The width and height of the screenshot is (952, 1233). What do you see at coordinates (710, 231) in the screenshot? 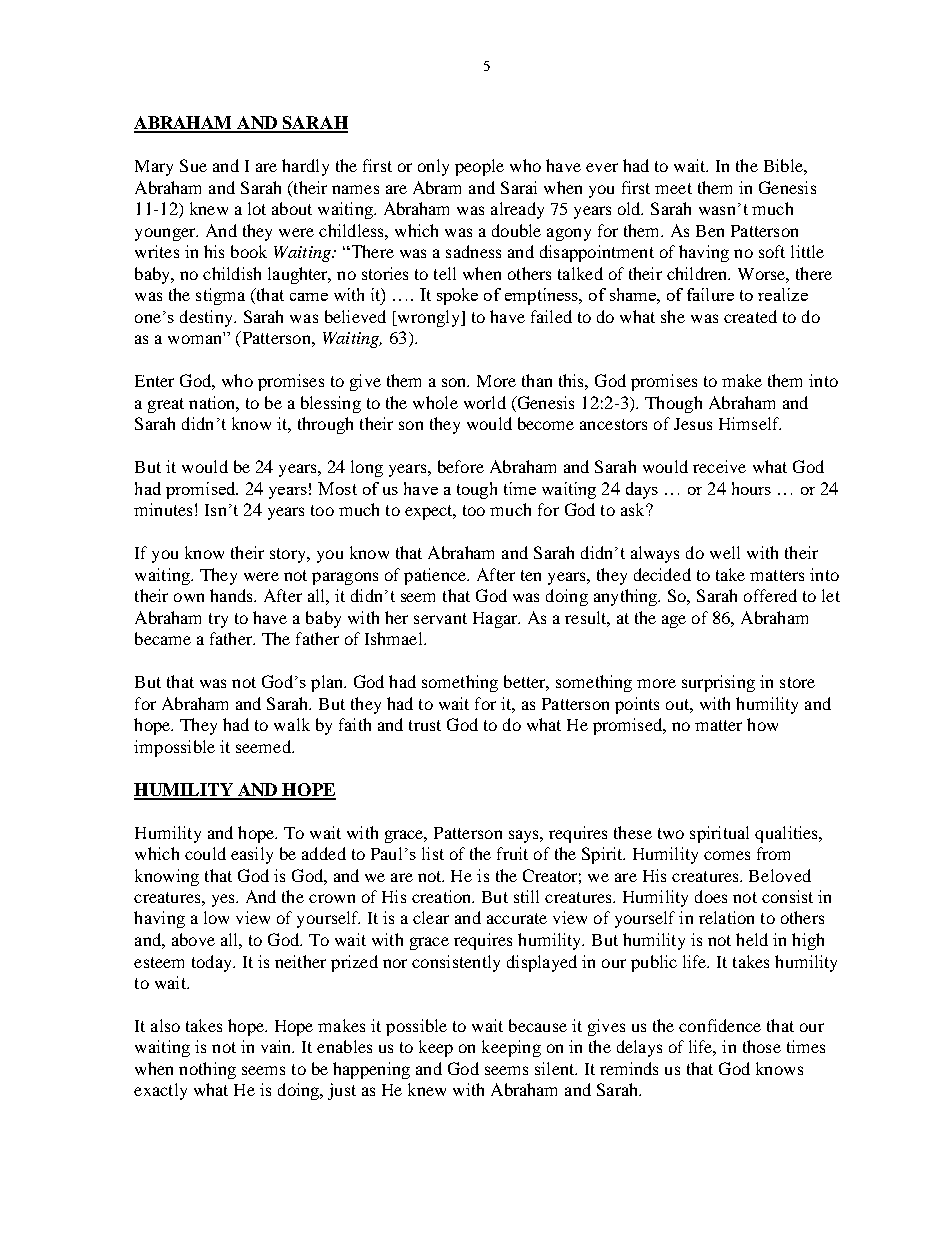
I see `Ben` at bounding box center [710, 231].
